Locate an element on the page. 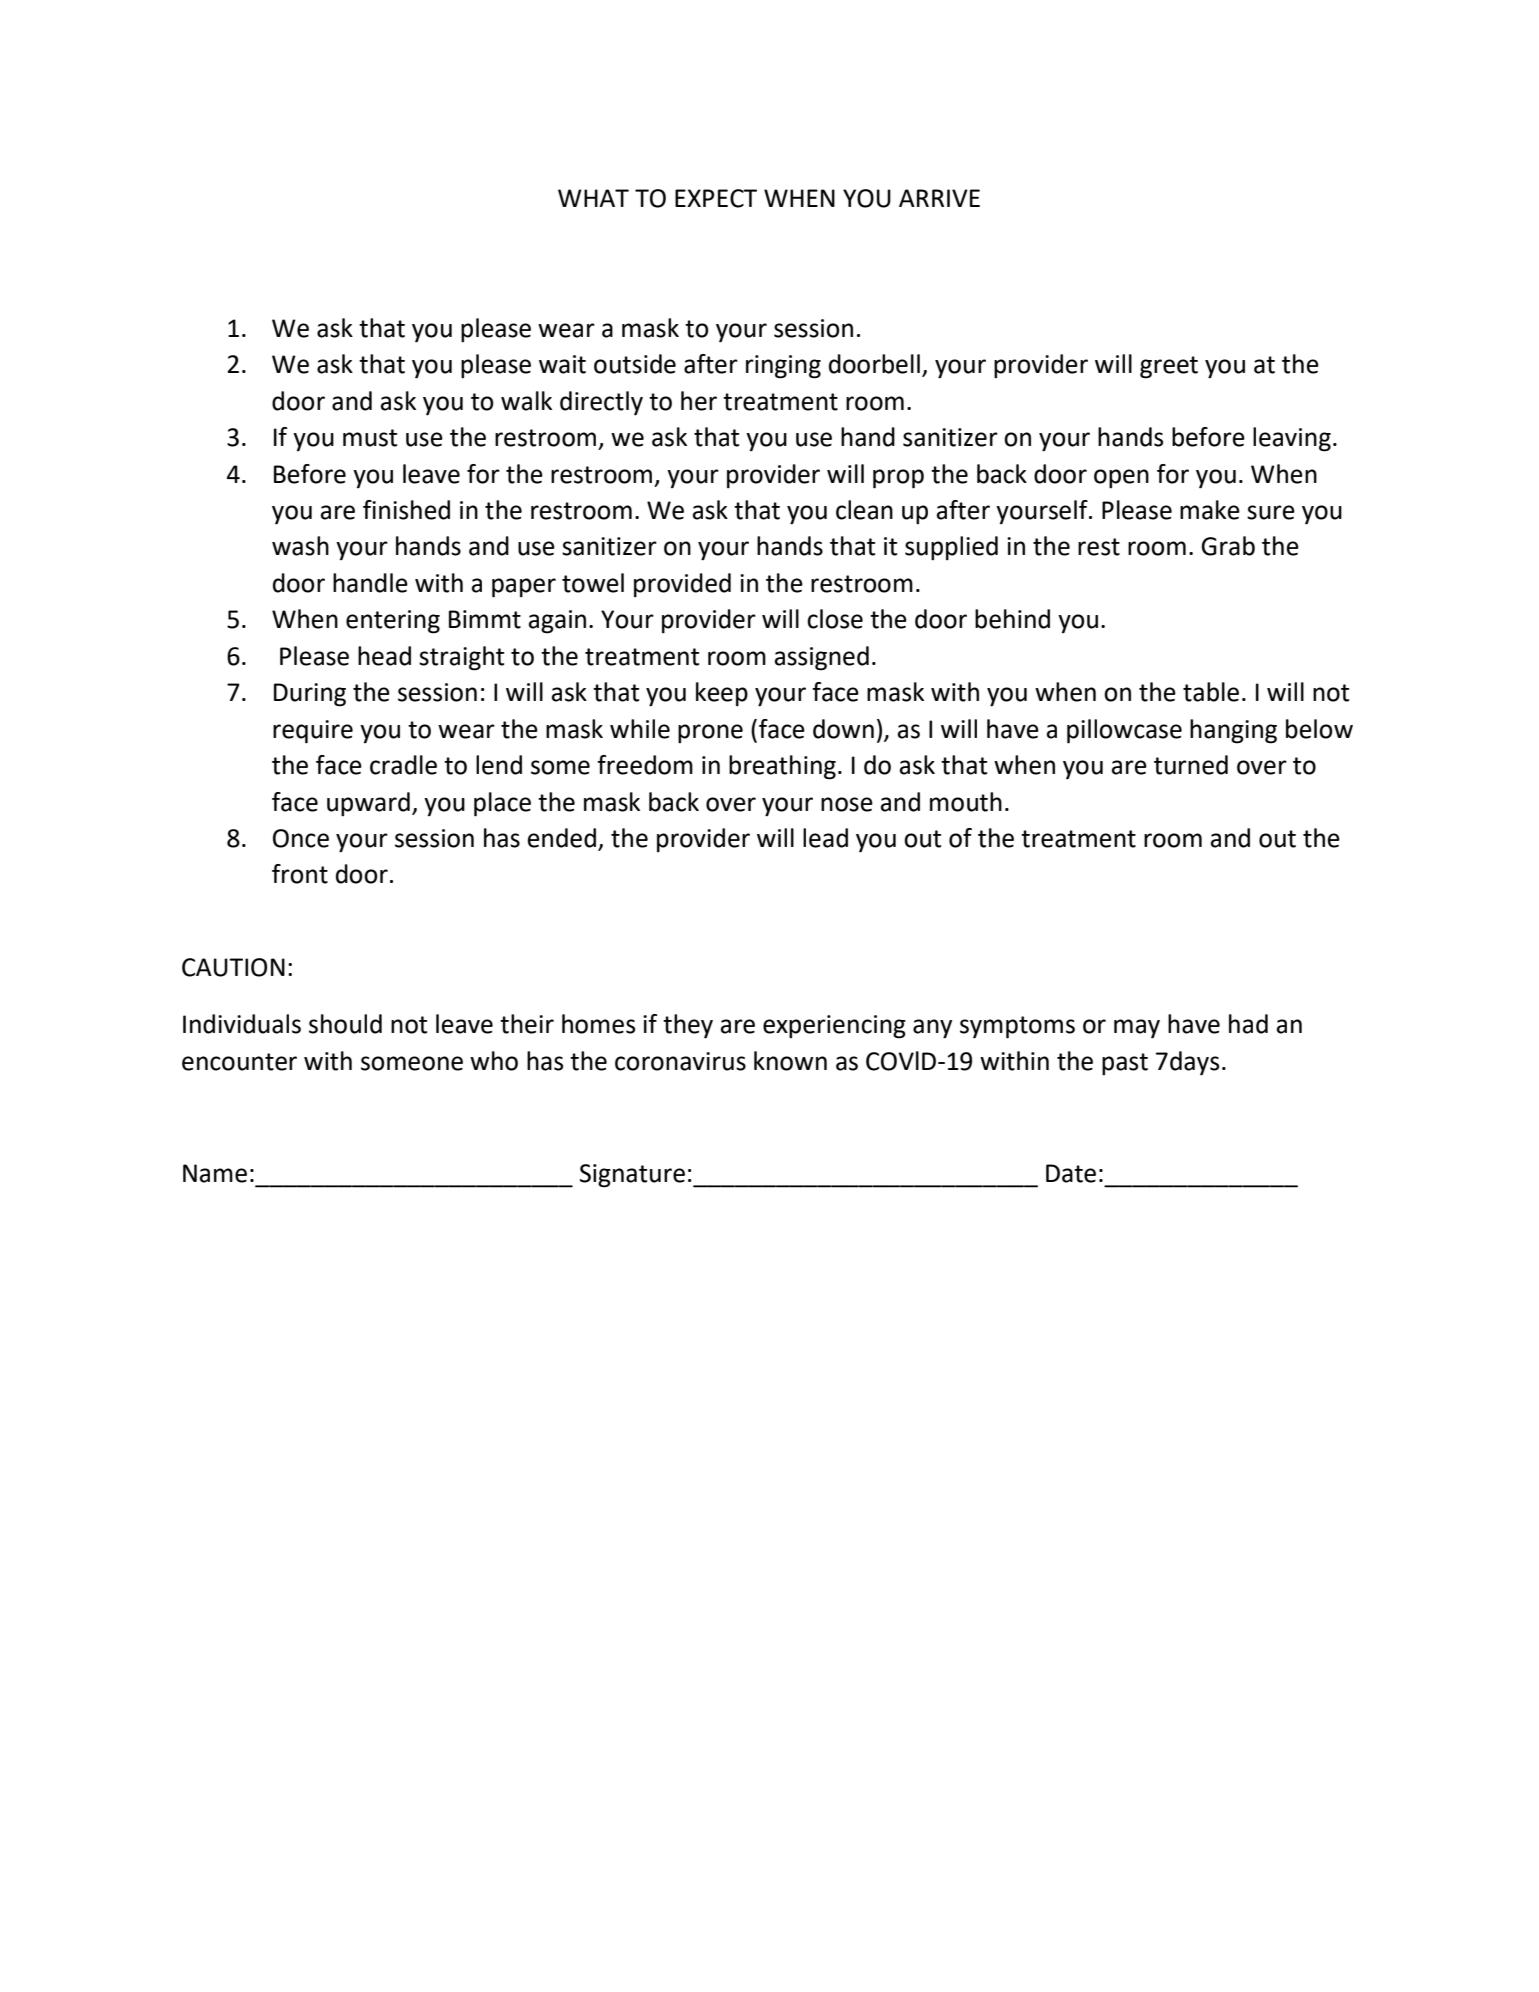  ARRIVE is located at coordinates (939, 198).
